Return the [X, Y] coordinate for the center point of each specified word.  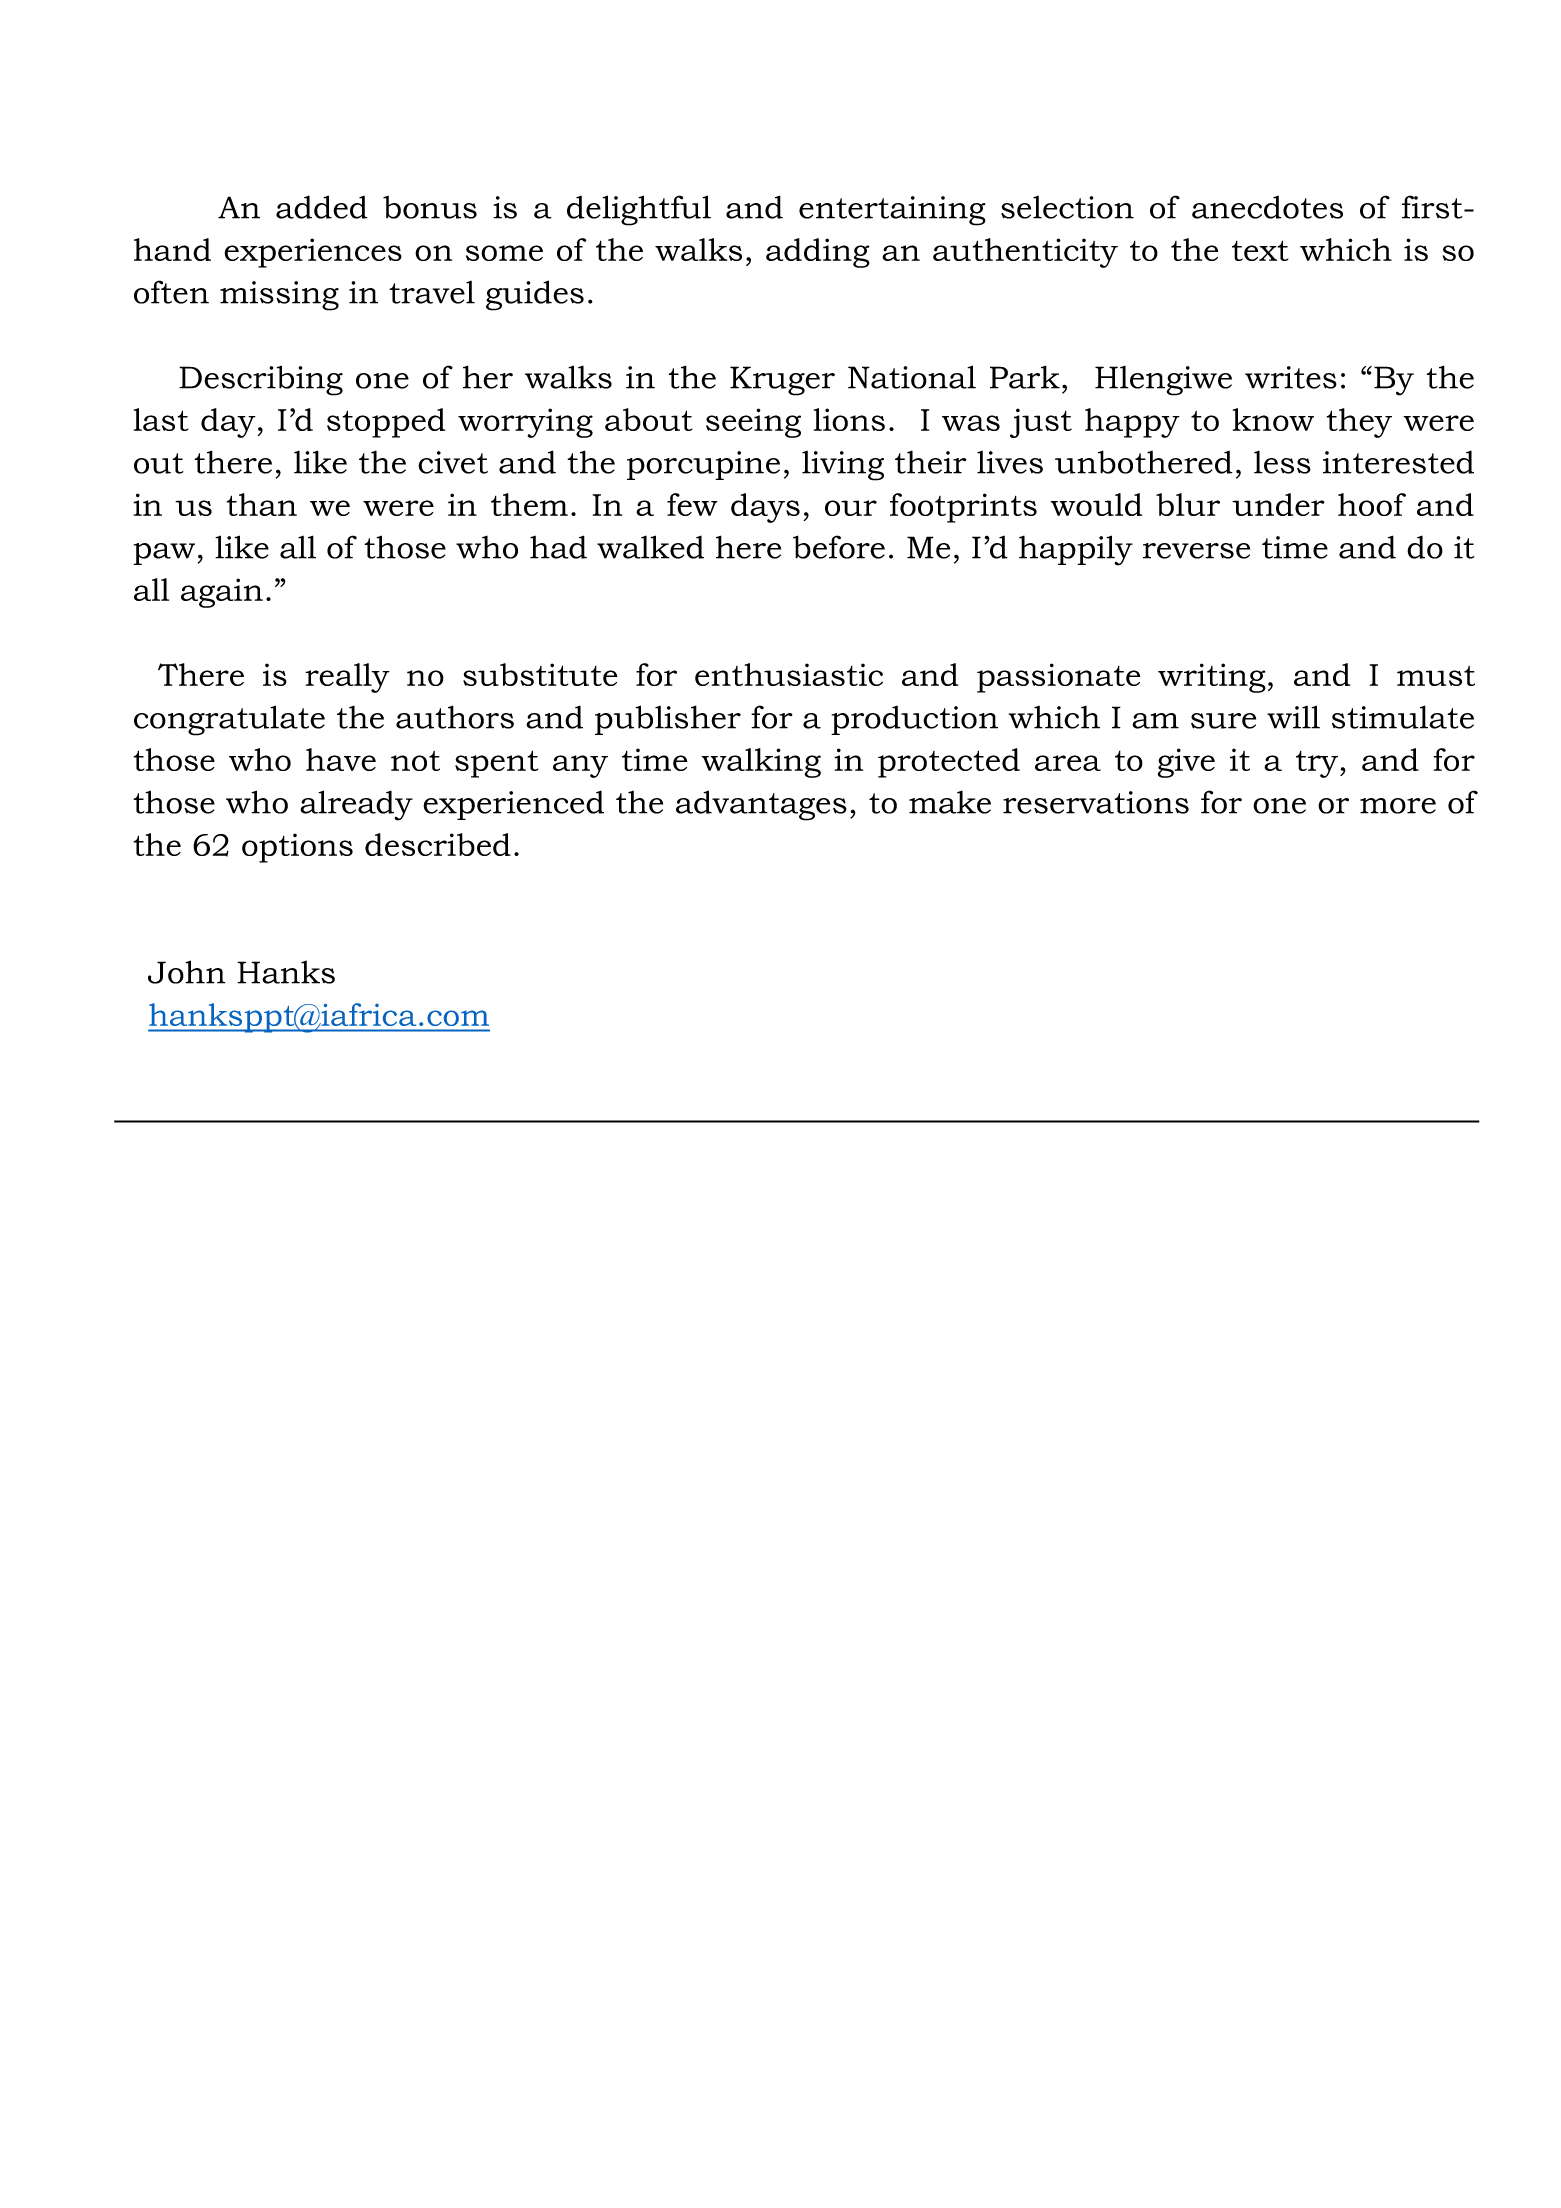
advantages [761, 805]
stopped [386, 423]
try [1318, 764]
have [341, 759]
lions [849, 419]
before [839, 547]
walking [761, 763]
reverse [1196, 551]
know [1273, 419]
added [322, 207]
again [222, 593]
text [1260, 250]
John [187, 972]
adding [818, 253]
